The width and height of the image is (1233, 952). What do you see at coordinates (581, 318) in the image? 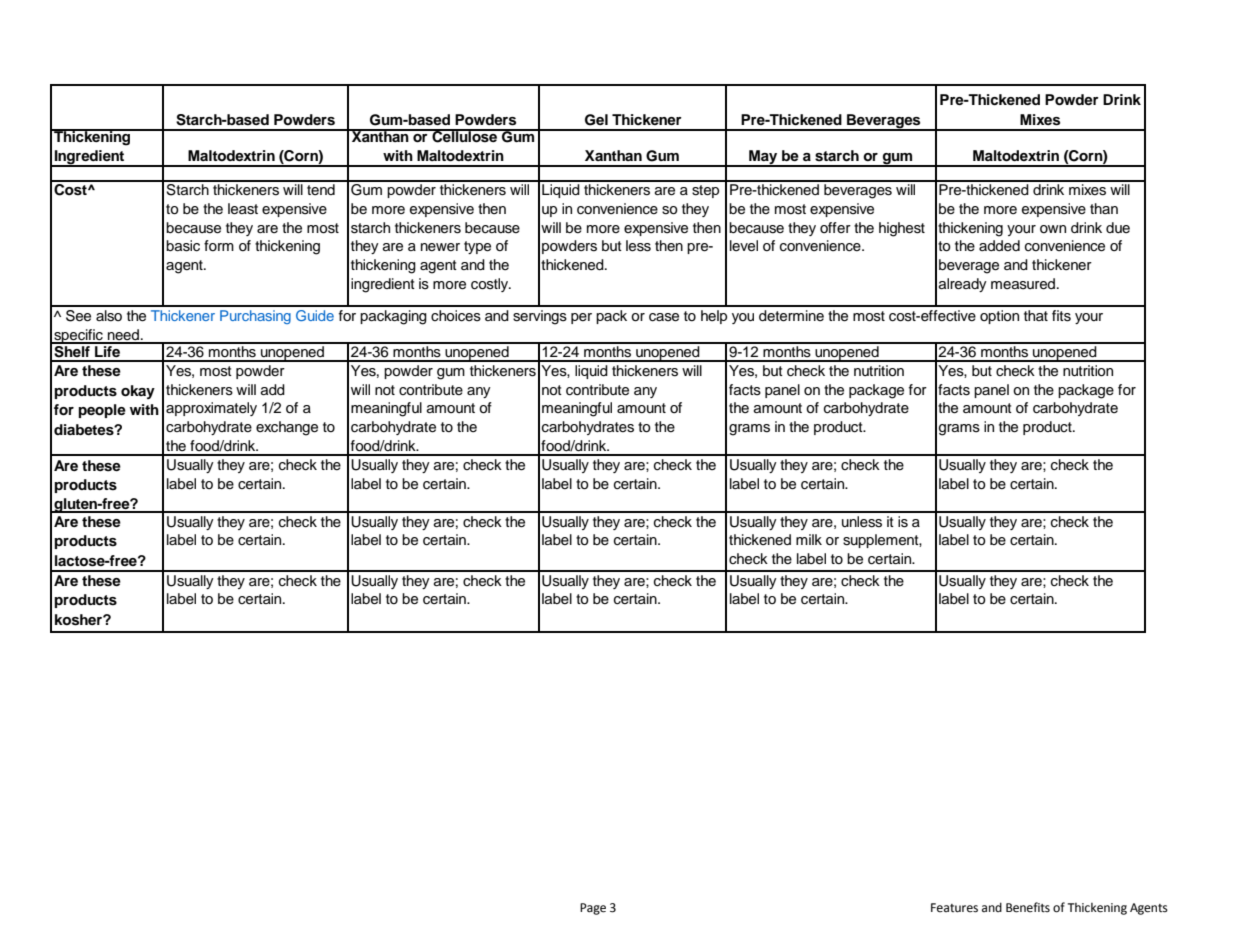
I see `per` at bounding box center [581, 318].
